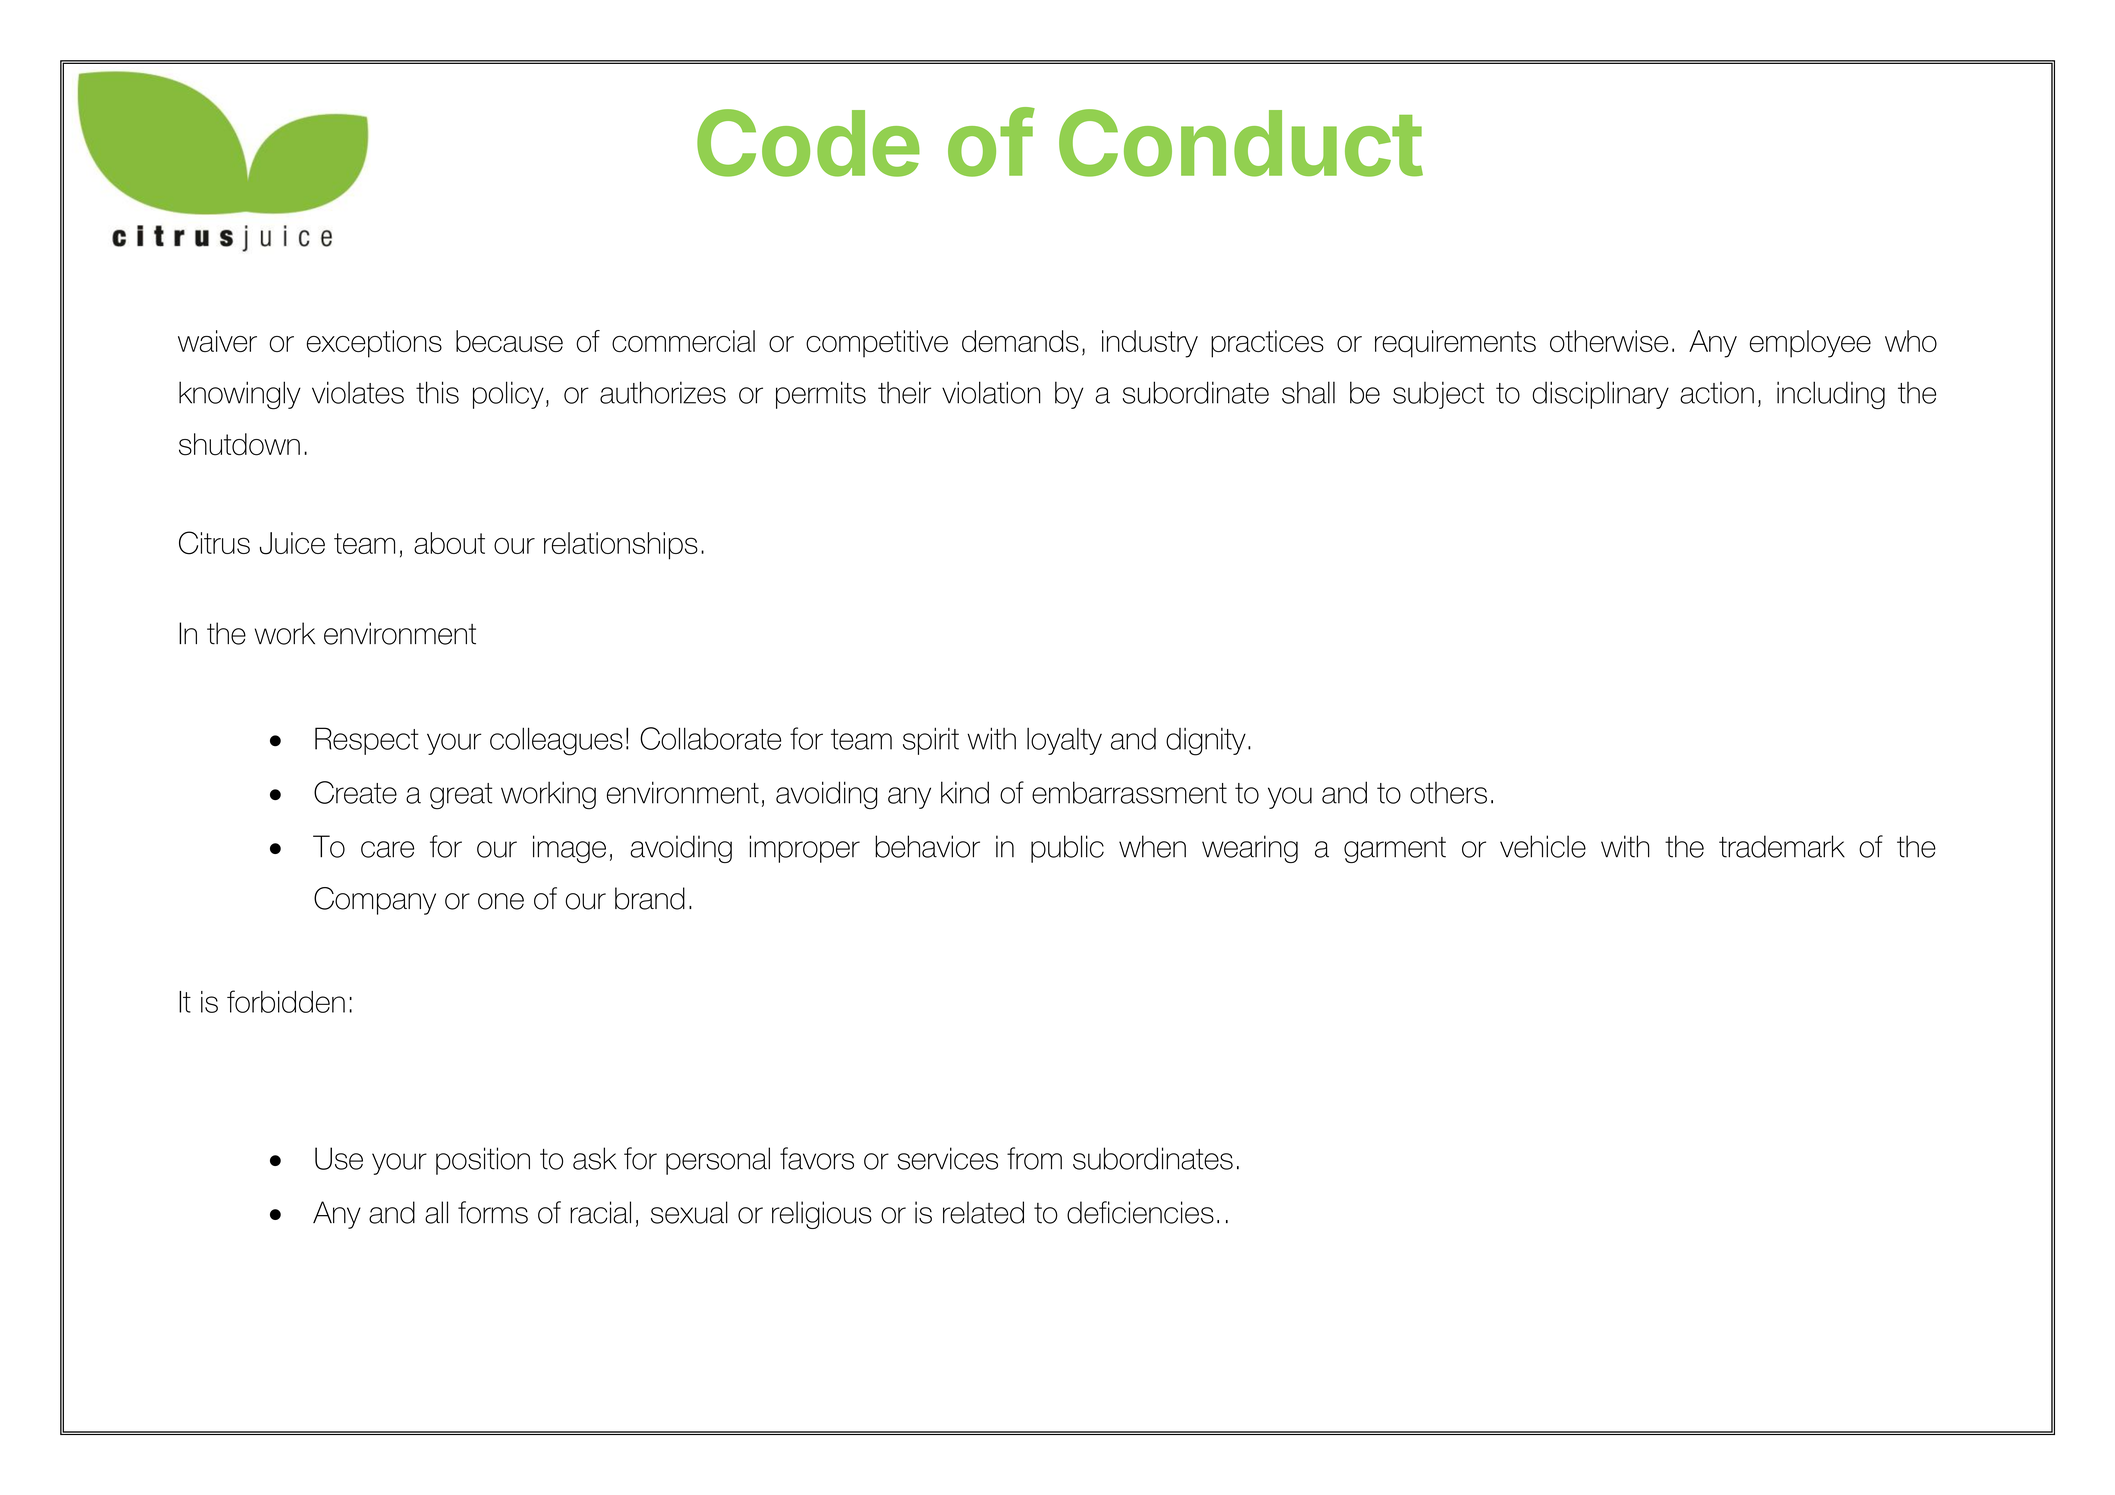  What do you see at coordinates (449, 543) in the image?
I see `about` at bounding box center [449, 543].
